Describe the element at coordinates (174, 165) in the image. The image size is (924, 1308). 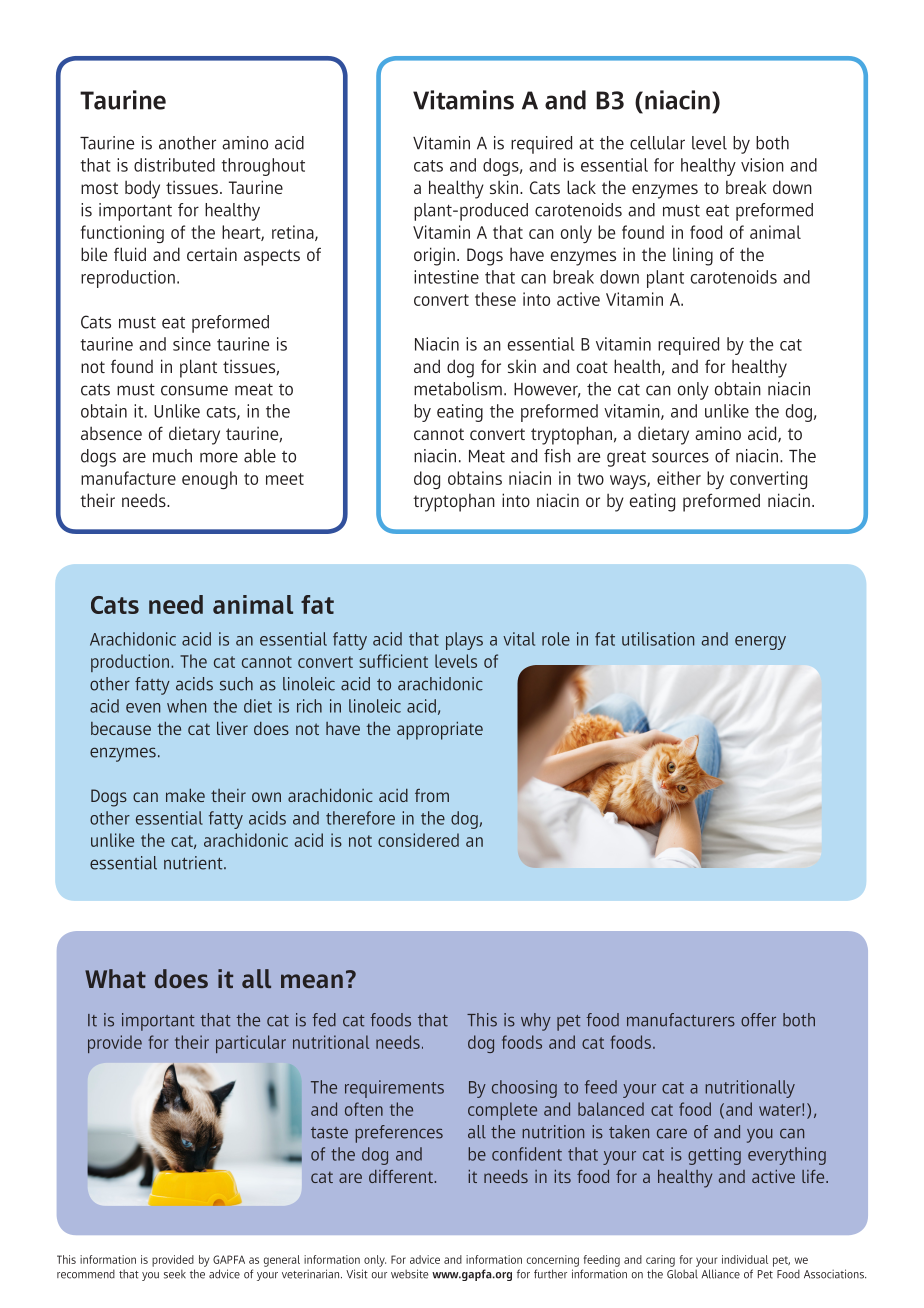
I see `distributed` at that location.
